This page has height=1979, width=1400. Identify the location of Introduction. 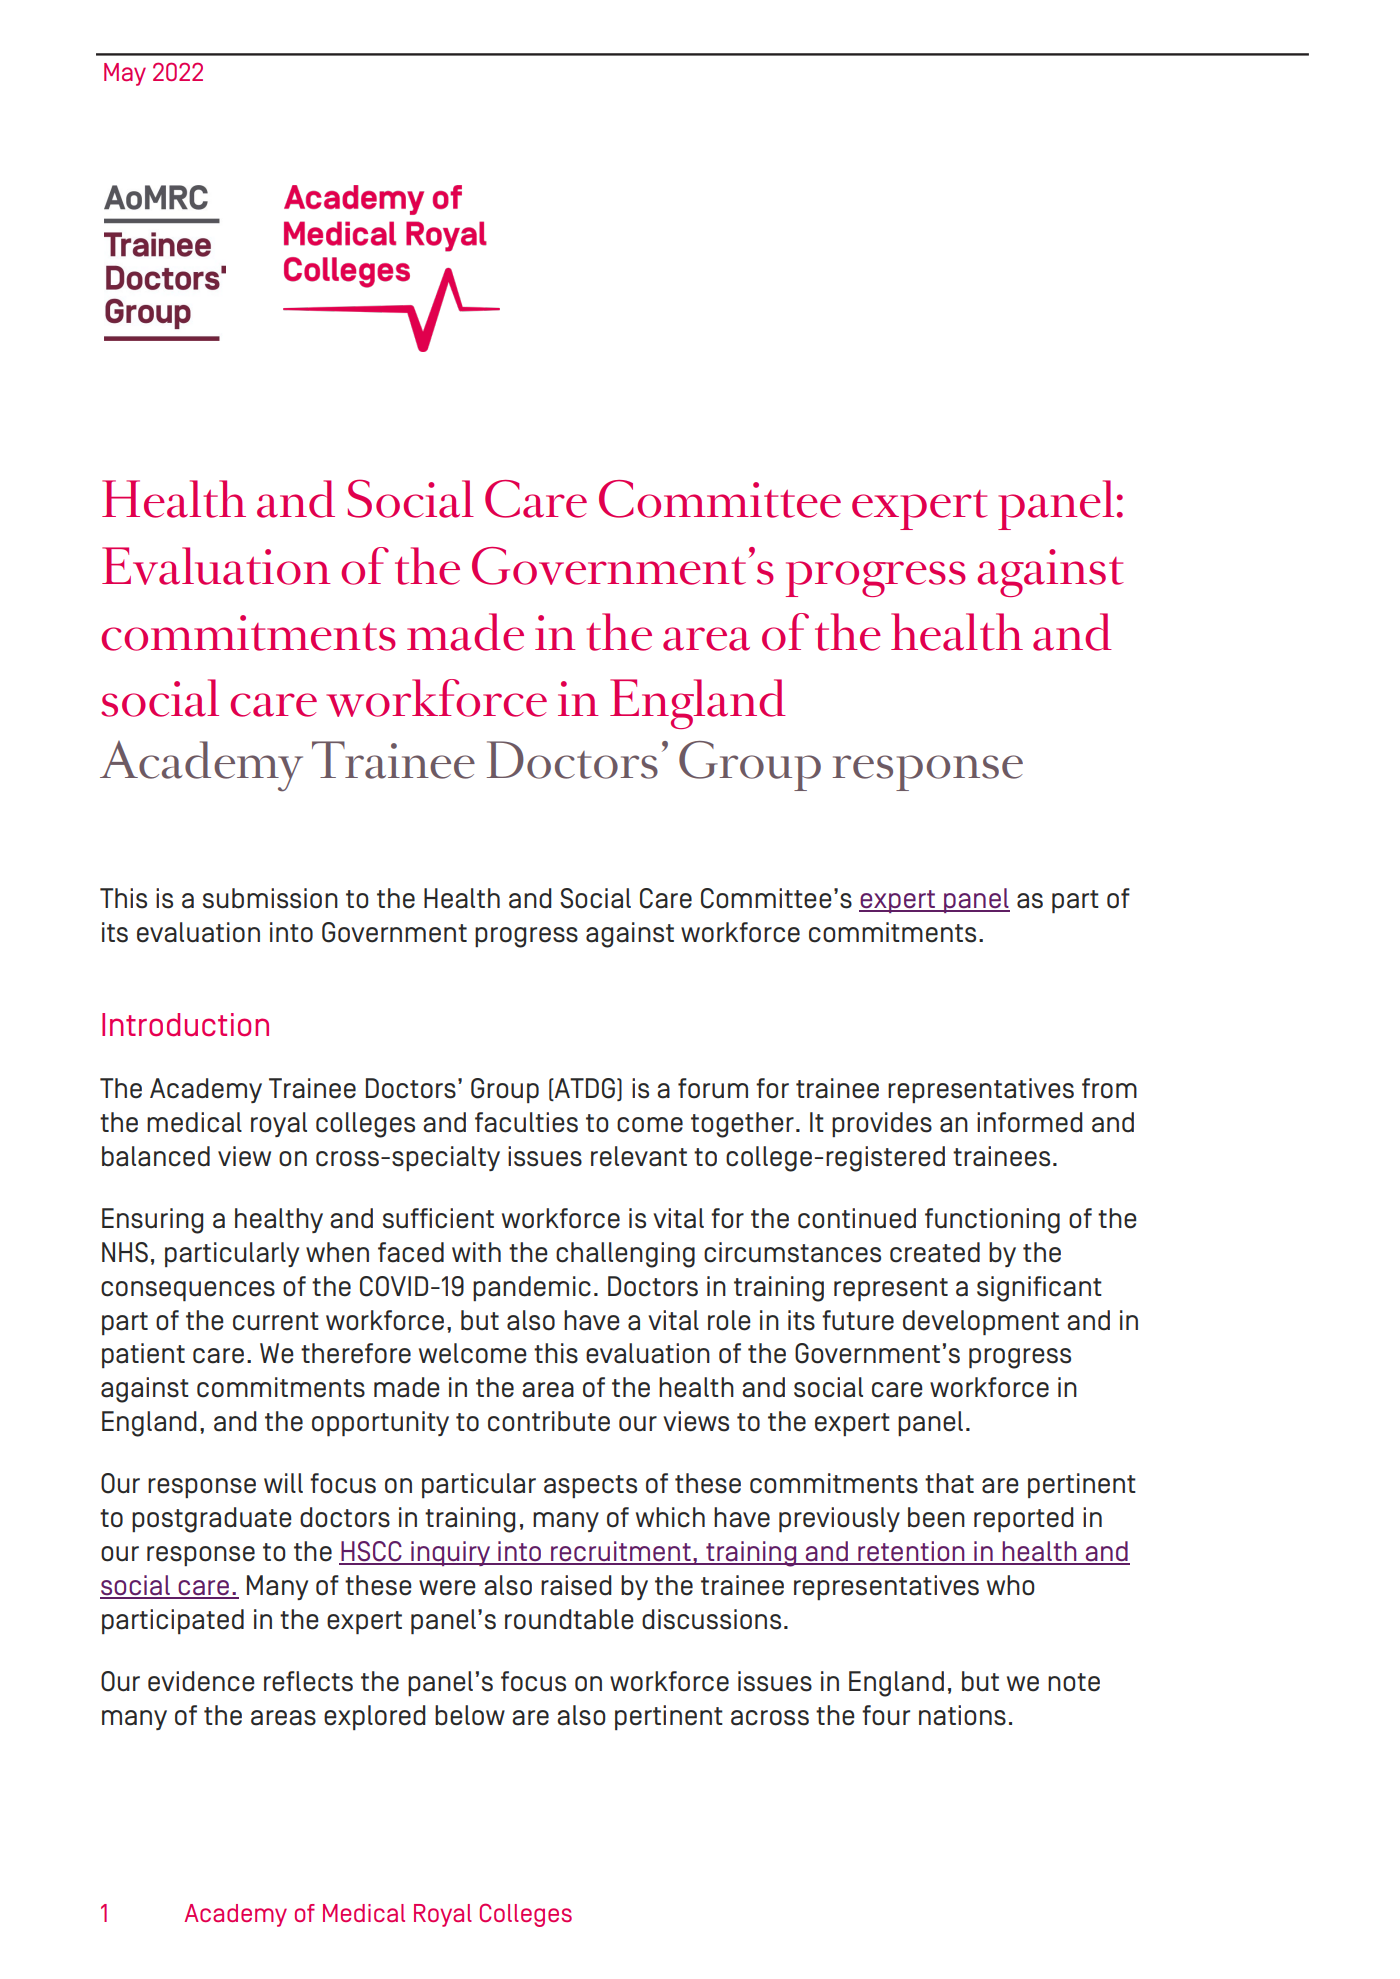
(185, 1025).
